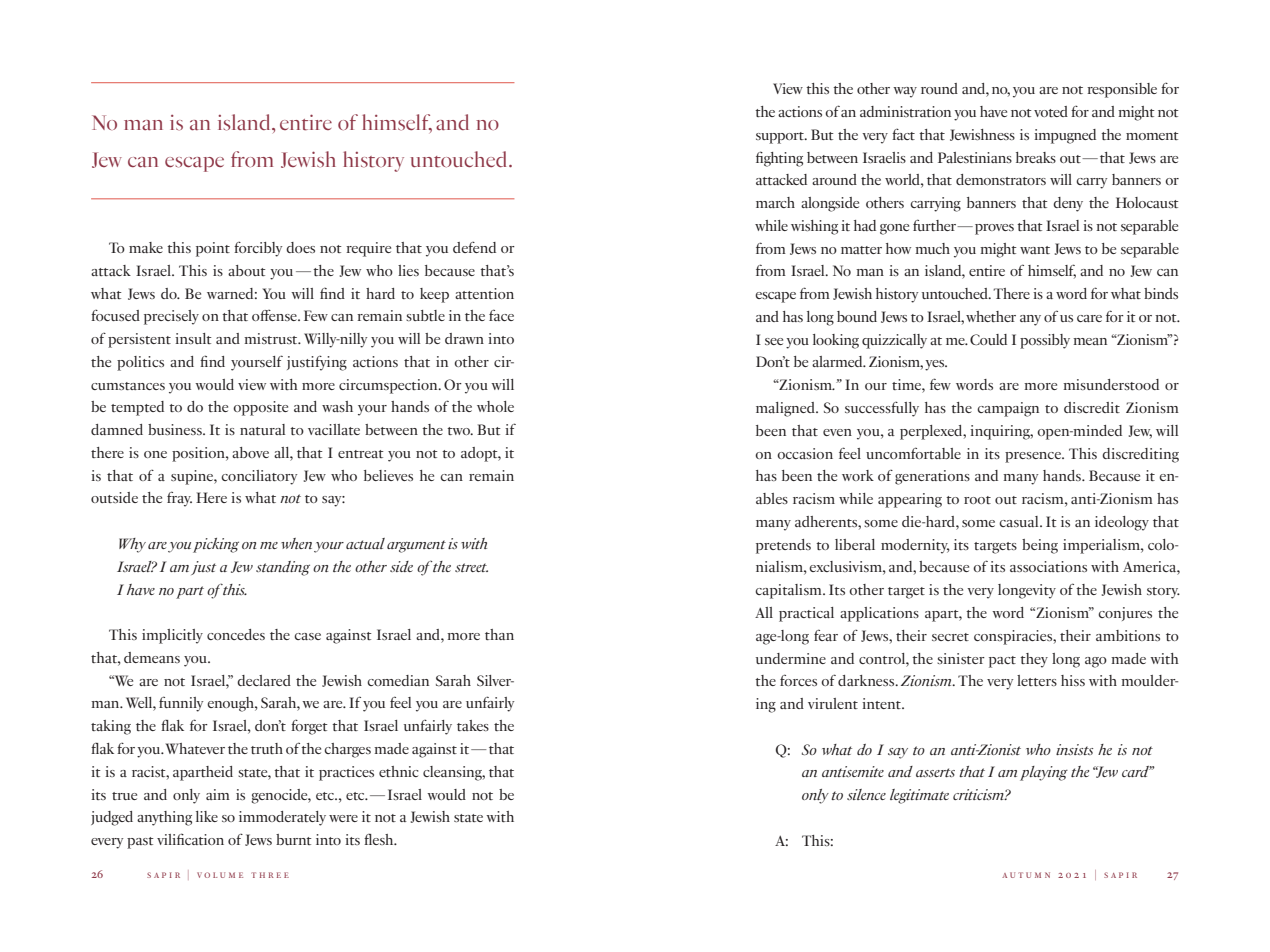 This screenshot has width=1270, height=952. I want to click on like, so click(207, 816).
